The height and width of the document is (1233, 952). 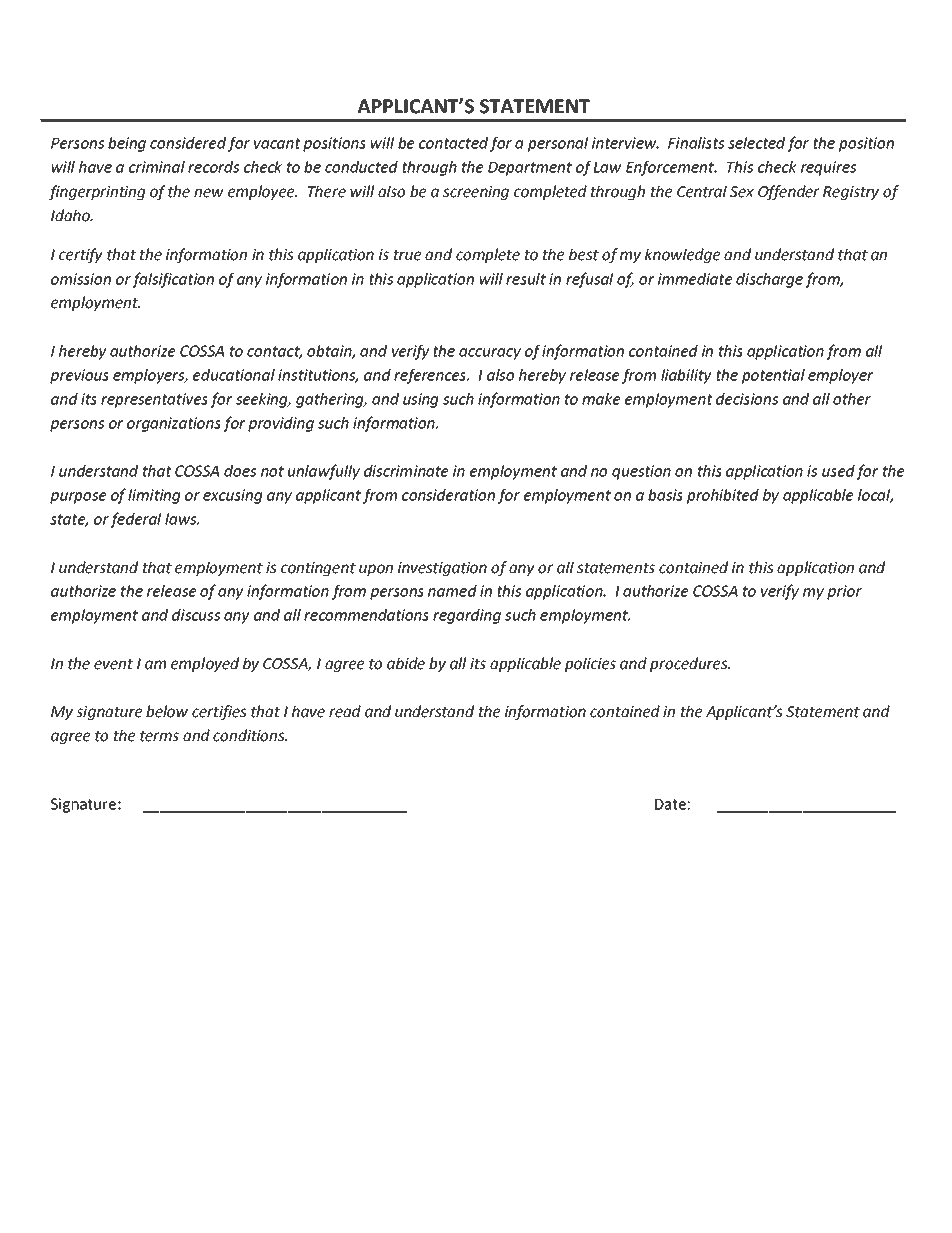 What do you see at coordinates (530, 169) in the document?
I see `Department` at bounding box center [530, 169].
